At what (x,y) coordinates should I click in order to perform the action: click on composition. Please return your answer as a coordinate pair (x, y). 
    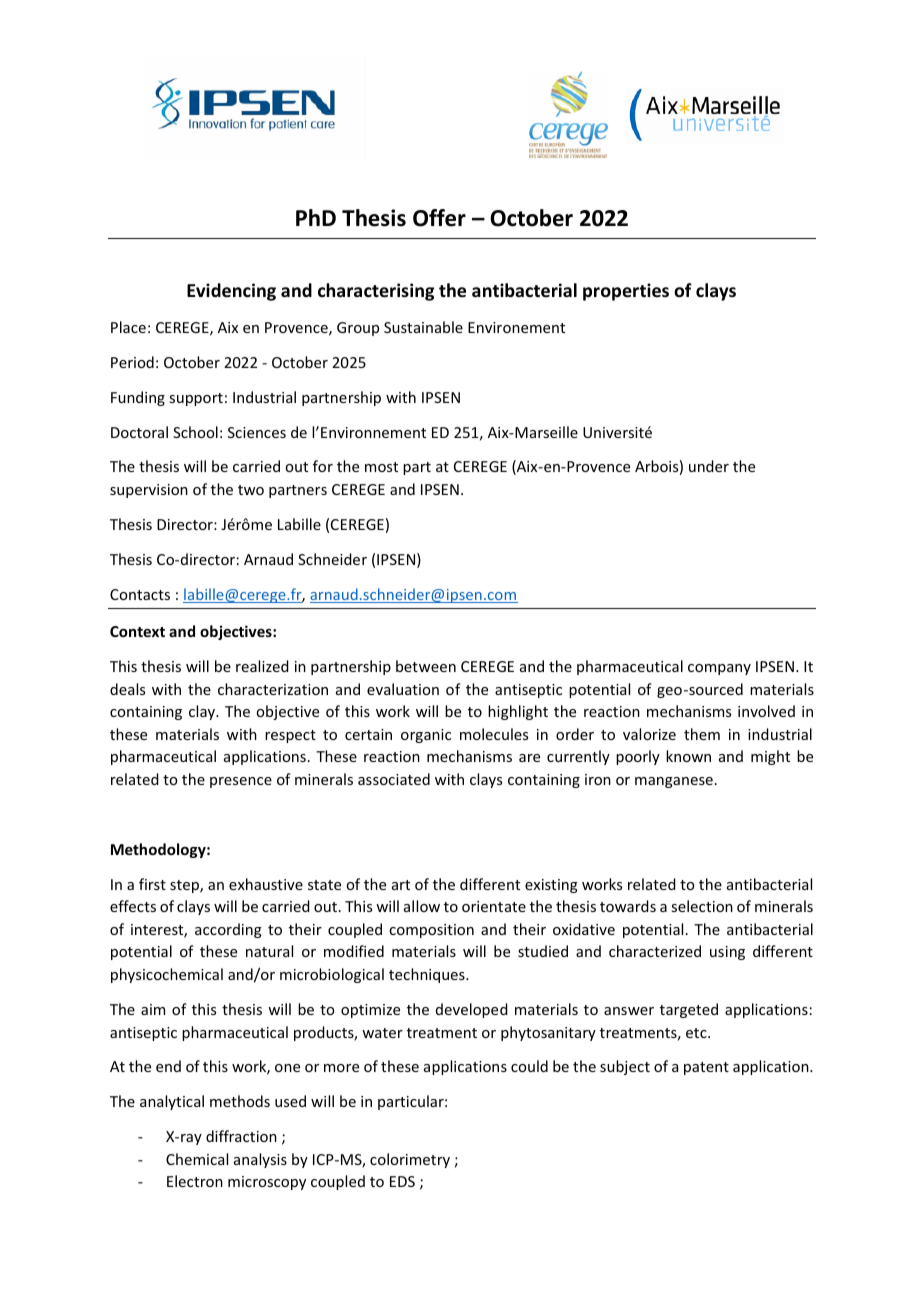
    Looking at the image, I should click on (431, 931).
